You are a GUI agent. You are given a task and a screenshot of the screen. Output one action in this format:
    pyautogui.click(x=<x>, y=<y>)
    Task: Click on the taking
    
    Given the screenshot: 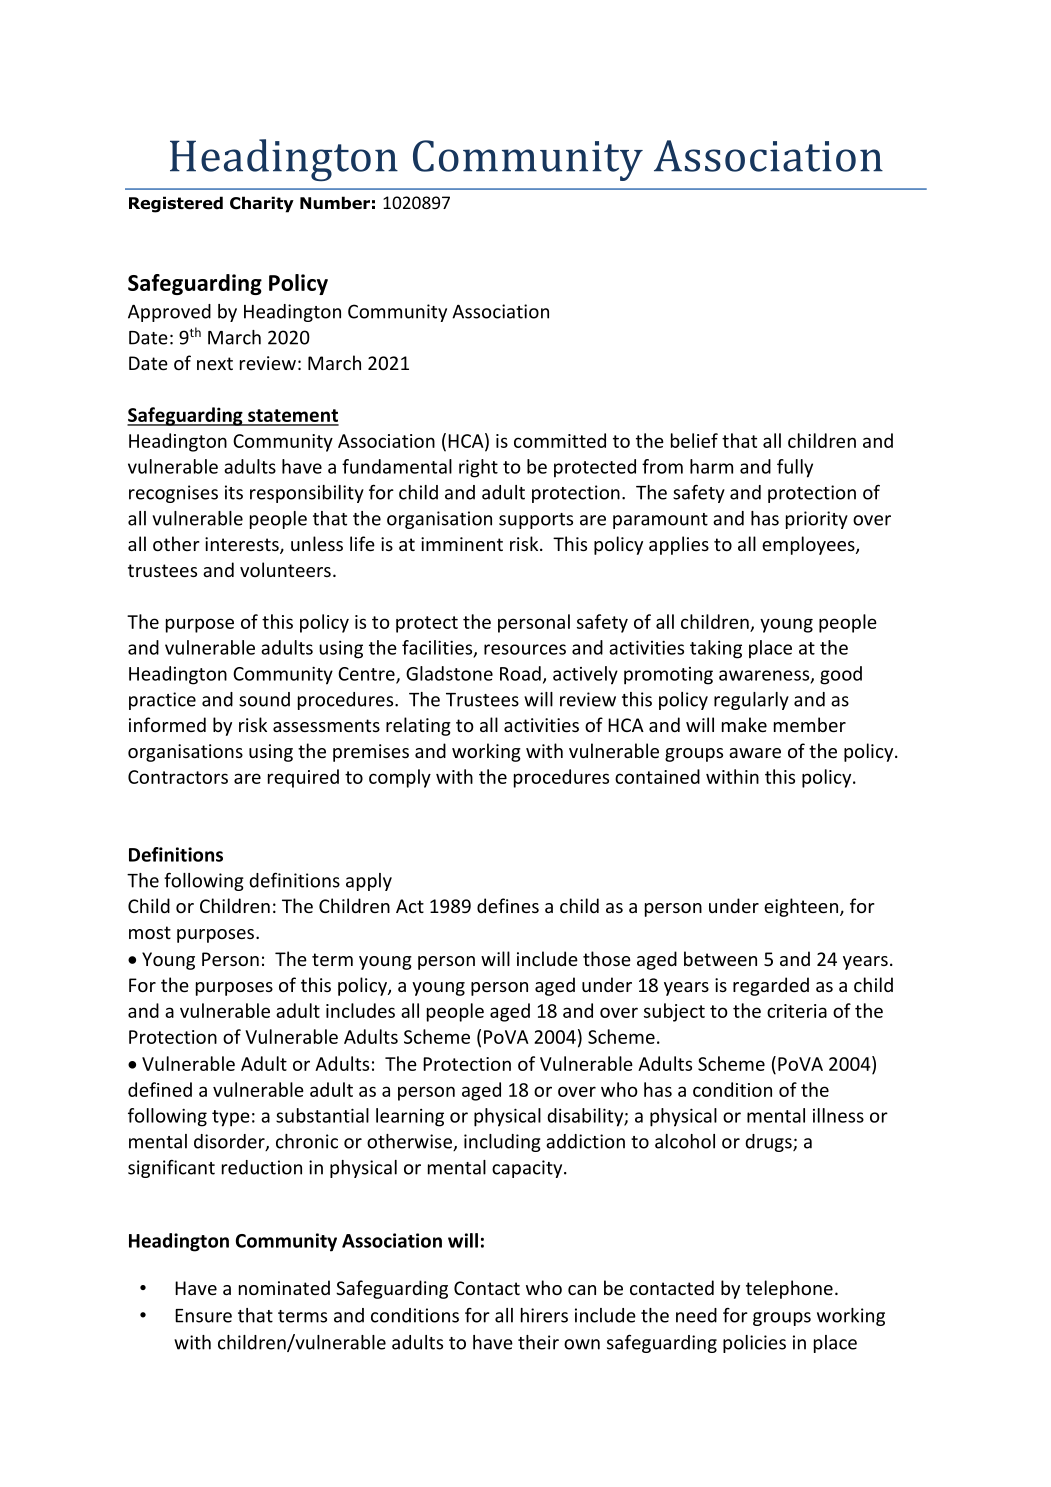 What is the action you would take?
    pyautogui.click(x=716, y=649)
